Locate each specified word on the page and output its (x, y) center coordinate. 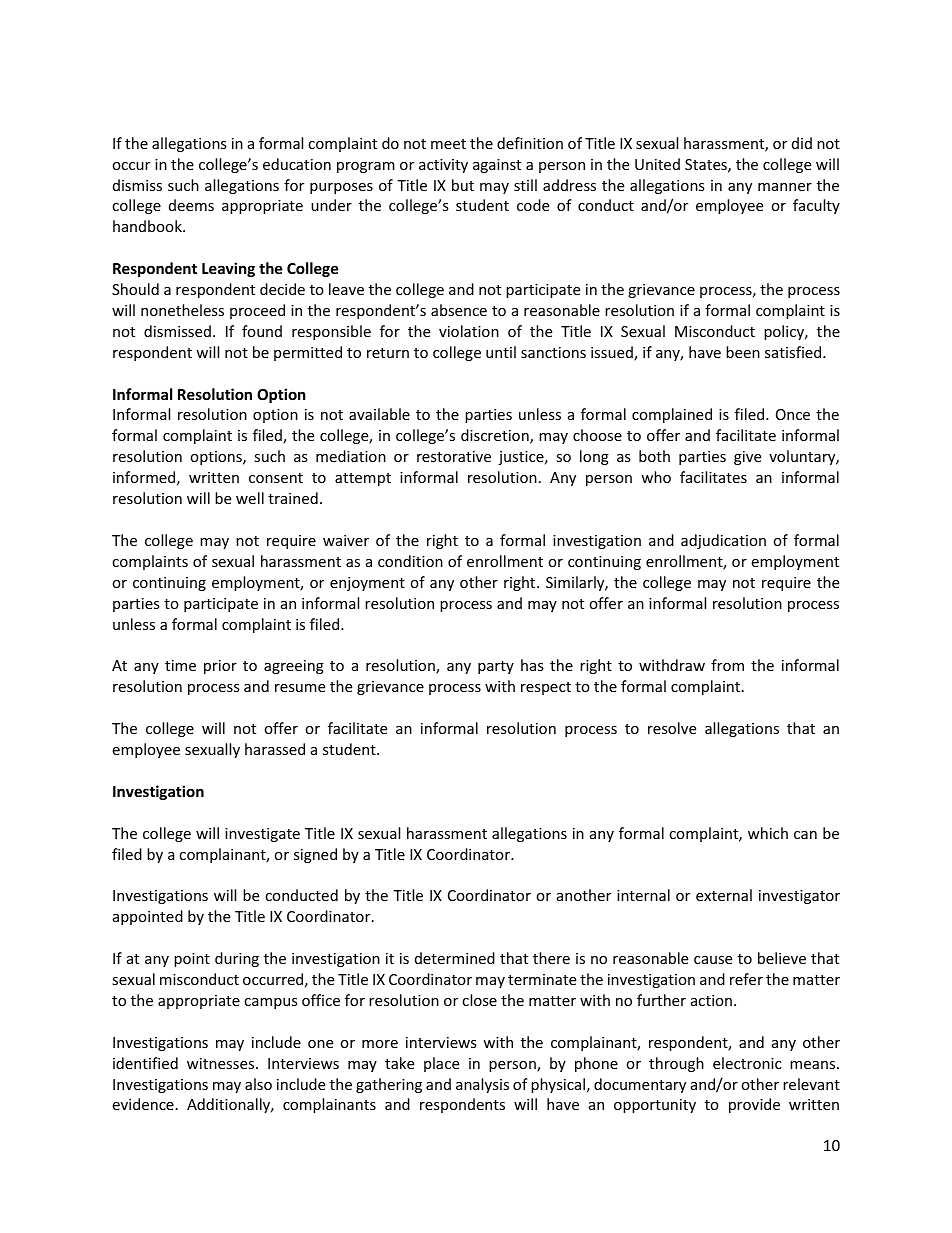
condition (410, 561)
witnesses (222, 1063)
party (496, 667)
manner (785, 187)
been (743, 352)
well (250, 498)
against (497, 166)
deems (191, 205)
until (501, 352)
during (237, 959)
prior (220, 667)
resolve (672, 728)
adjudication (723, 541)
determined (455, 958)
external (724, 895)
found (262, 331)
